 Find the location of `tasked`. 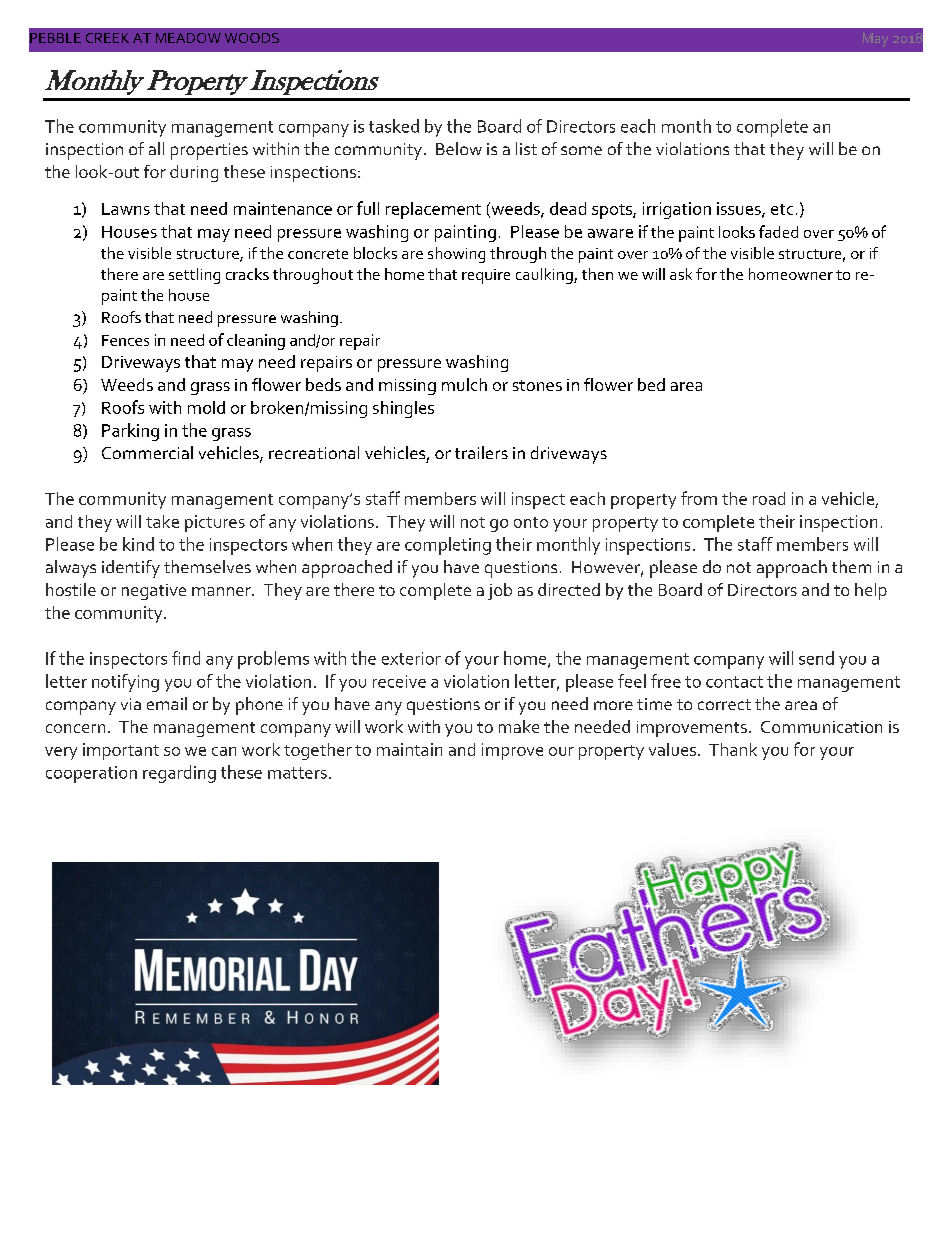

tasked is located at coordinates (394, 126).
